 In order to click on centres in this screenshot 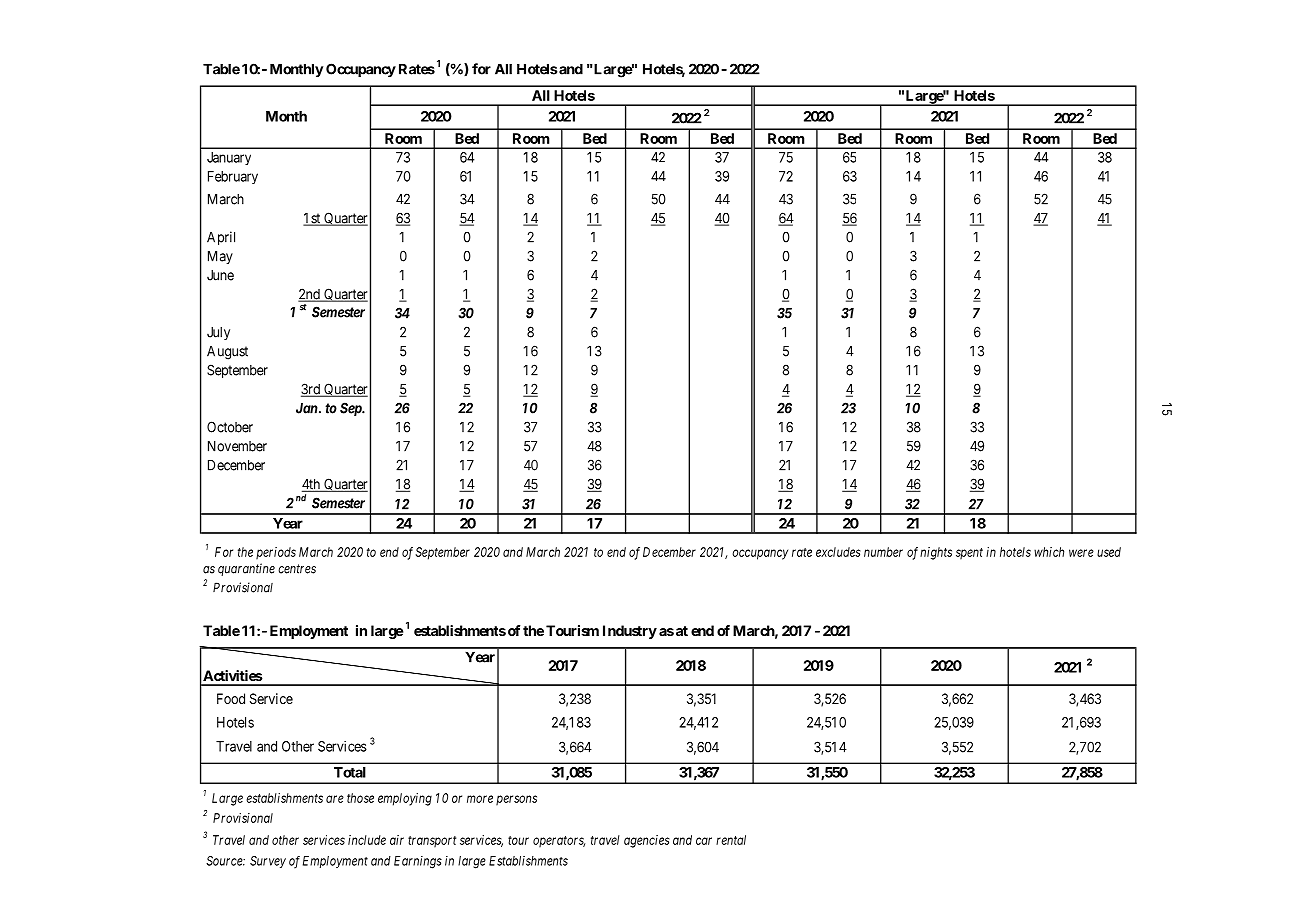, I will do `click(297, 569)`.
